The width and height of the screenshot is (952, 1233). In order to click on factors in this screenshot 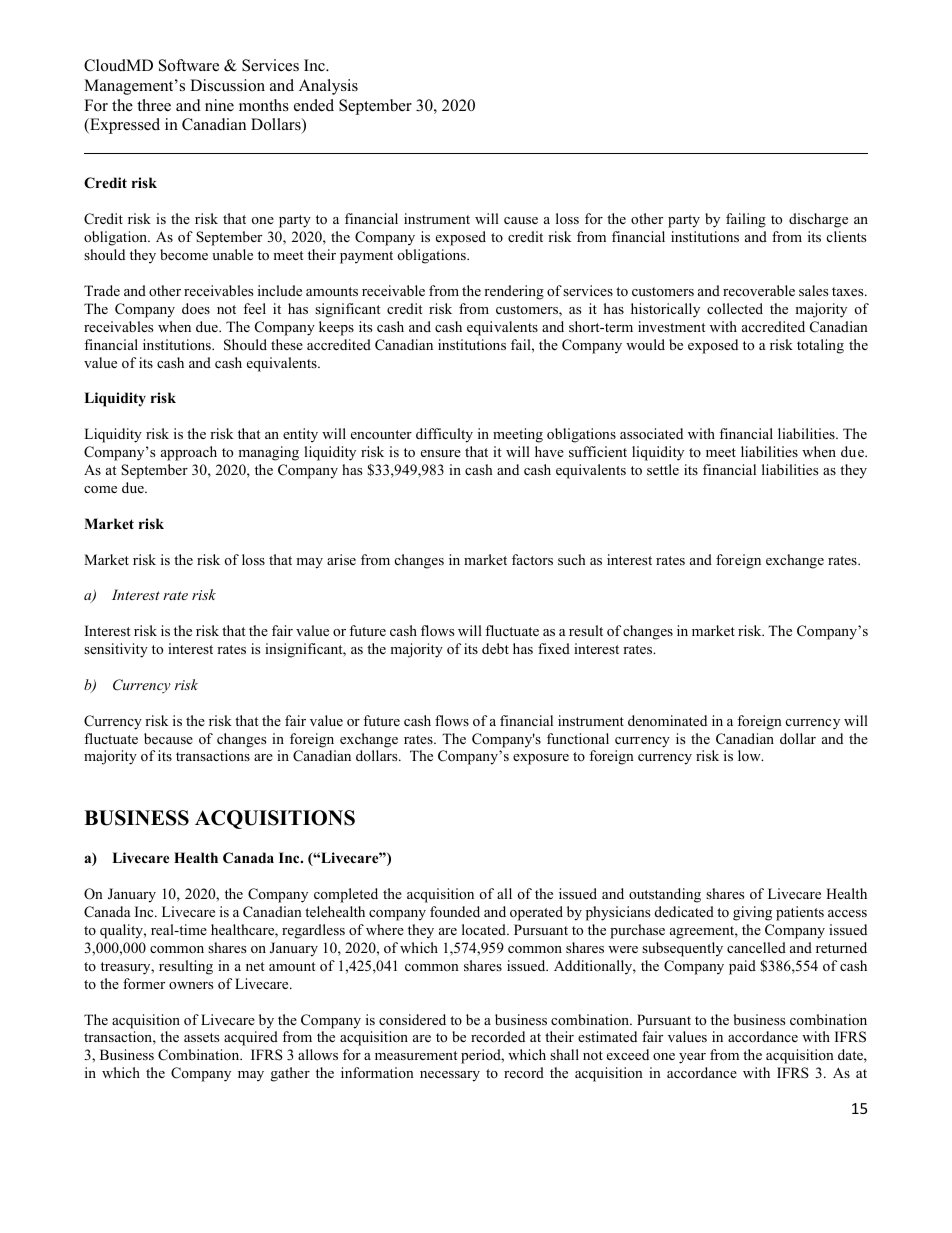, I will do `click(532, 559)`.
